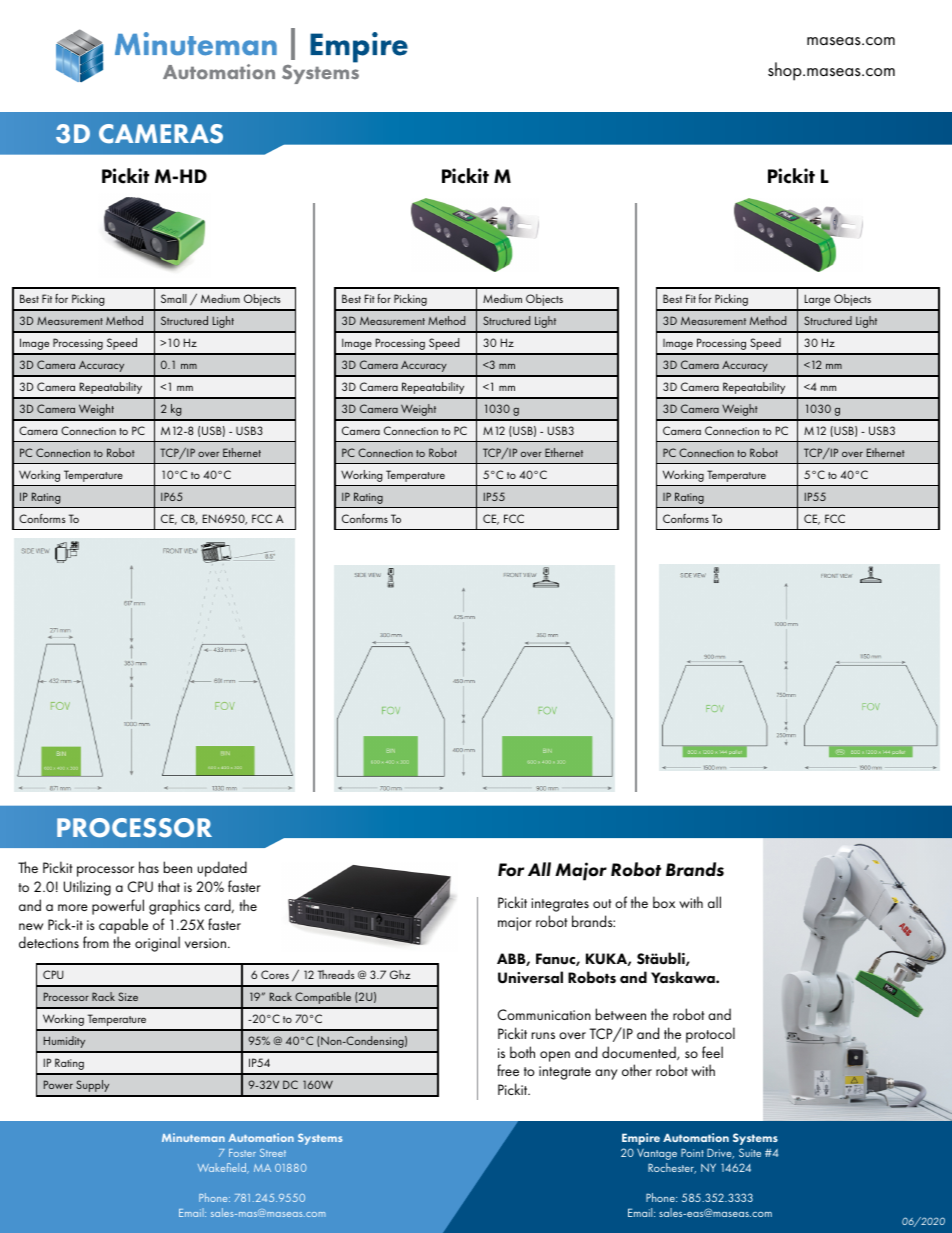  I want to click on Vantage, so click(657, 1154).
